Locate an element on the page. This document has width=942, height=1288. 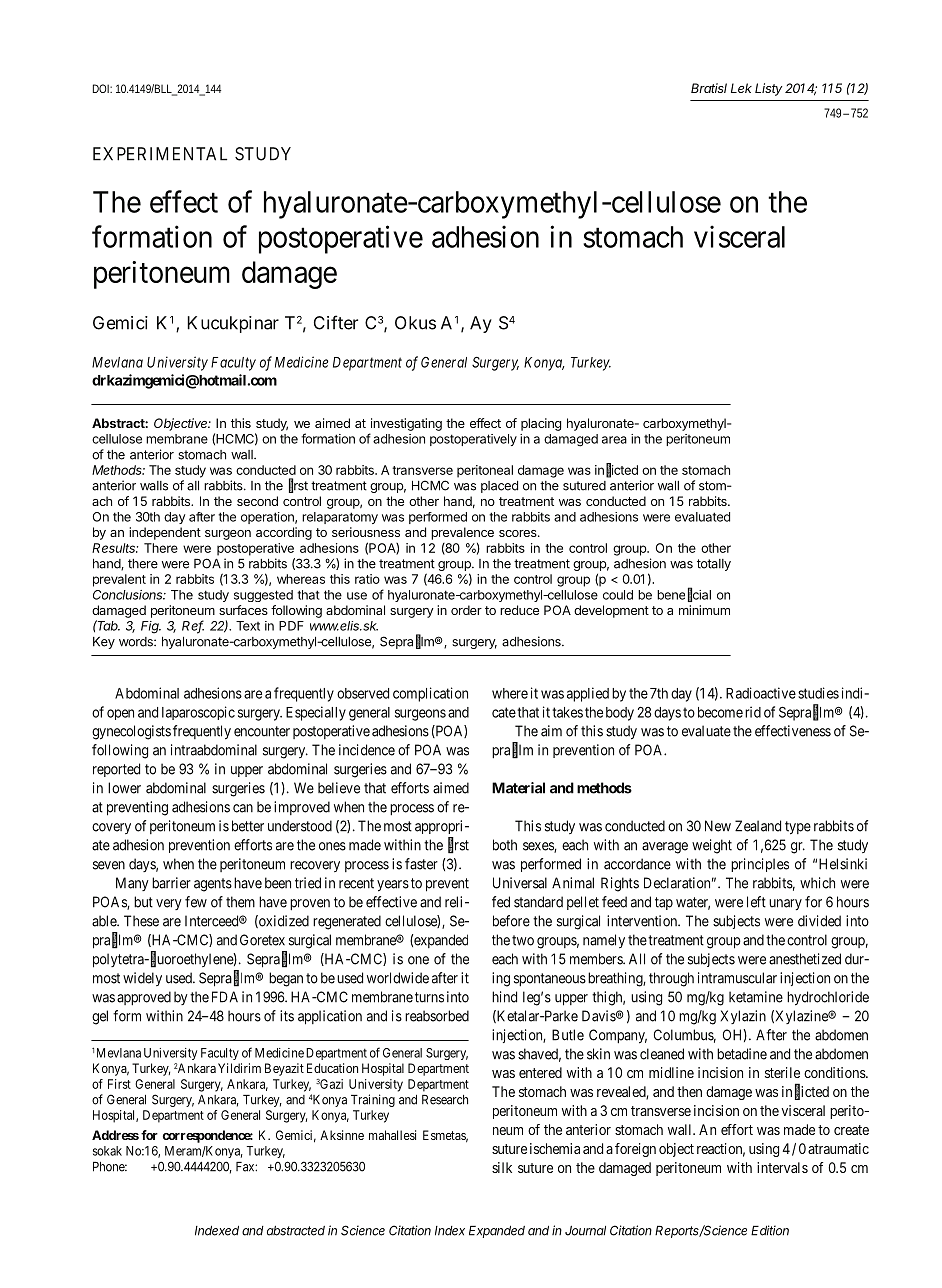
Listy is located at coordinates (769, 89).
